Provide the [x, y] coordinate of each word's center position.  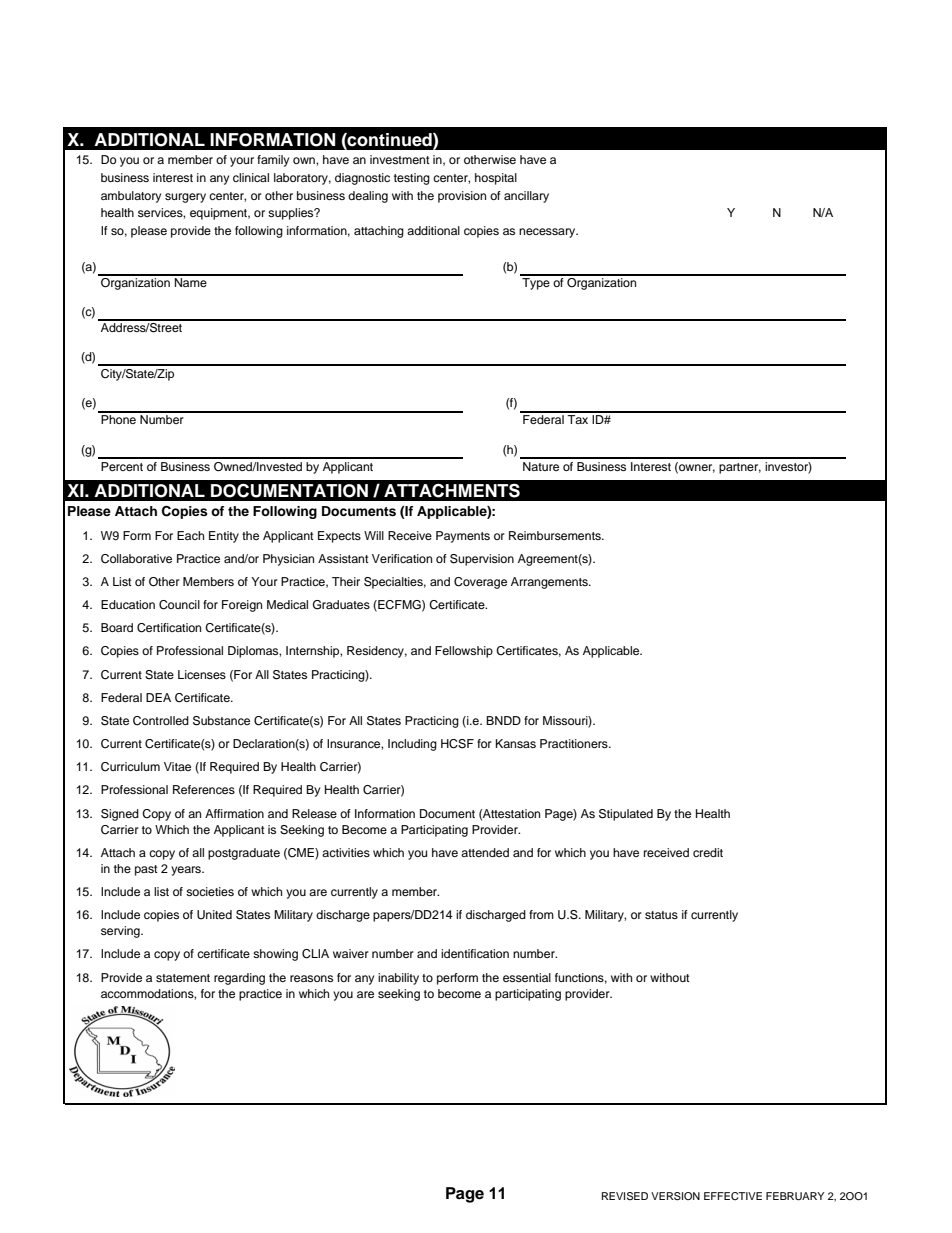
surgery [185, 198]
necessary [548, 233]
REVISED [625, 1196]
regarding [239, 979]
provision [462, 197]
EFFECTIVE [733, 1196]
